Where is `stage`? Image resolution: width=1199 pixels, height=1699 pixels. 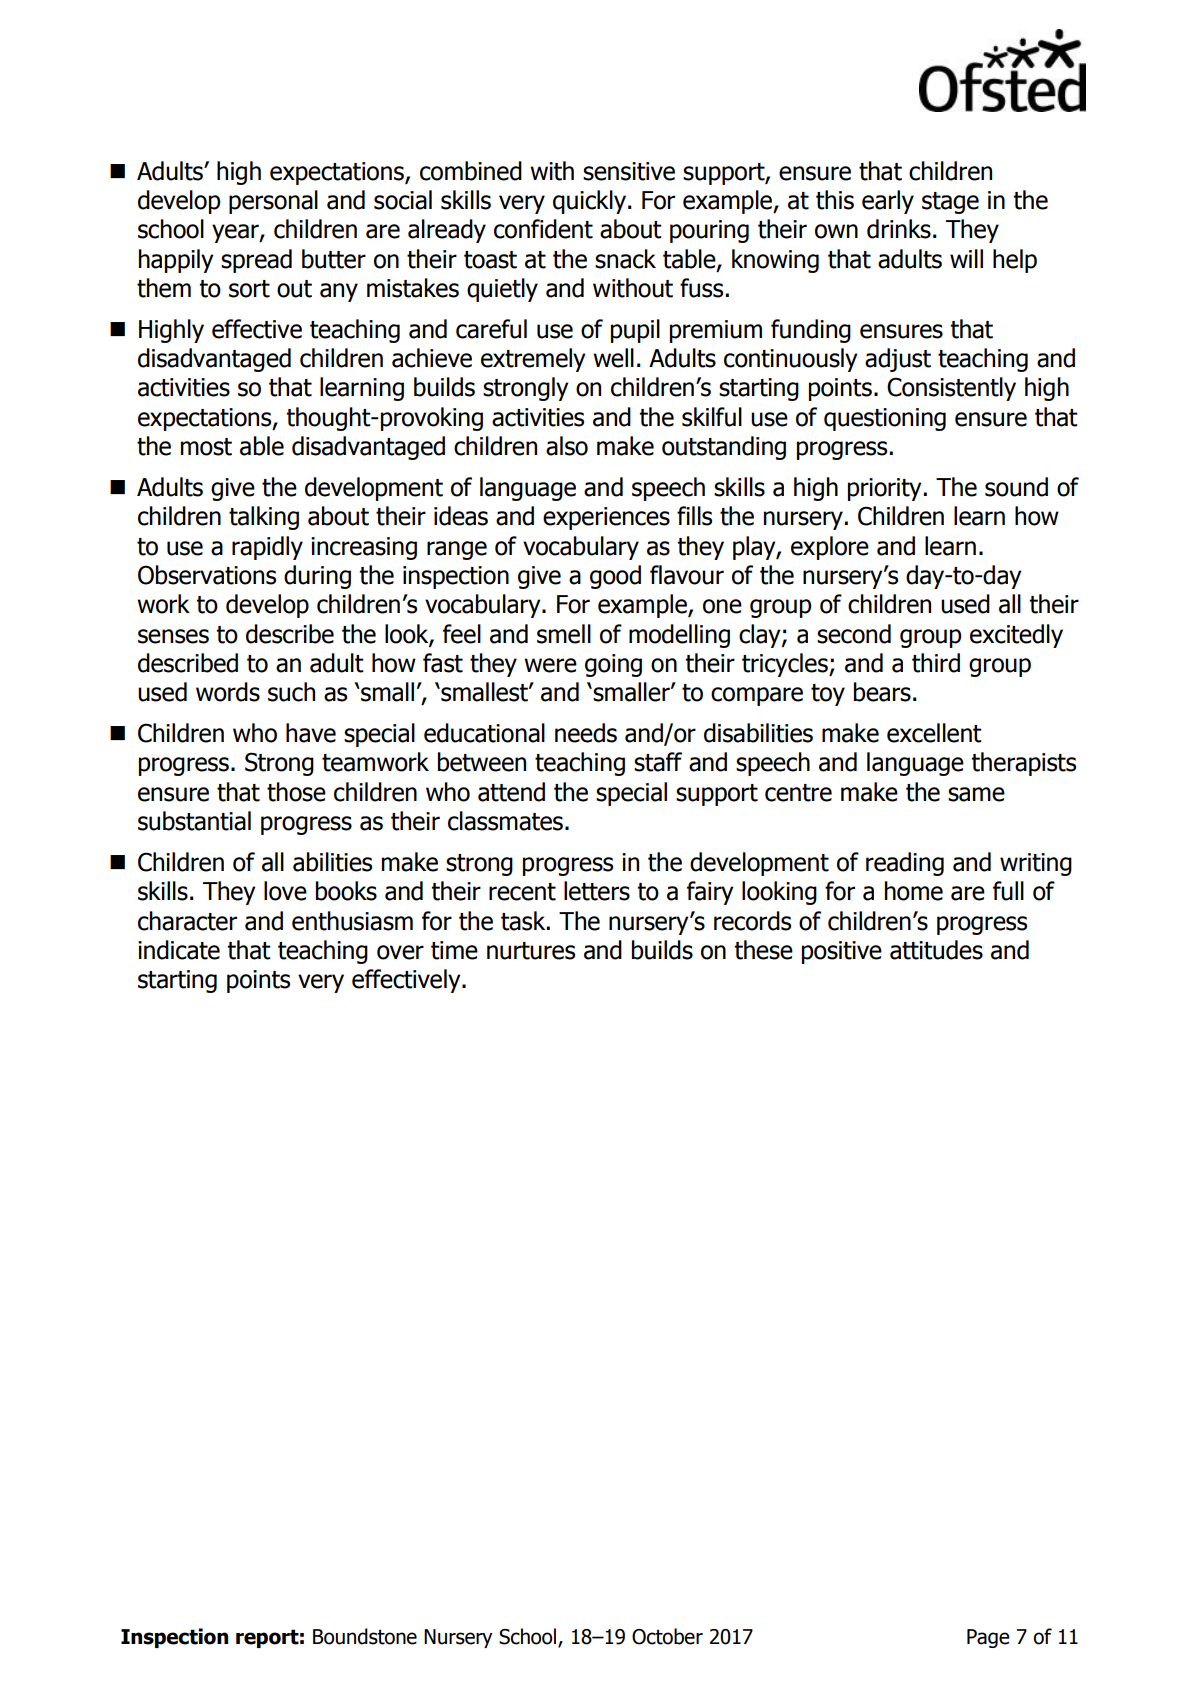
stage is located at coordinates (950, 203).
